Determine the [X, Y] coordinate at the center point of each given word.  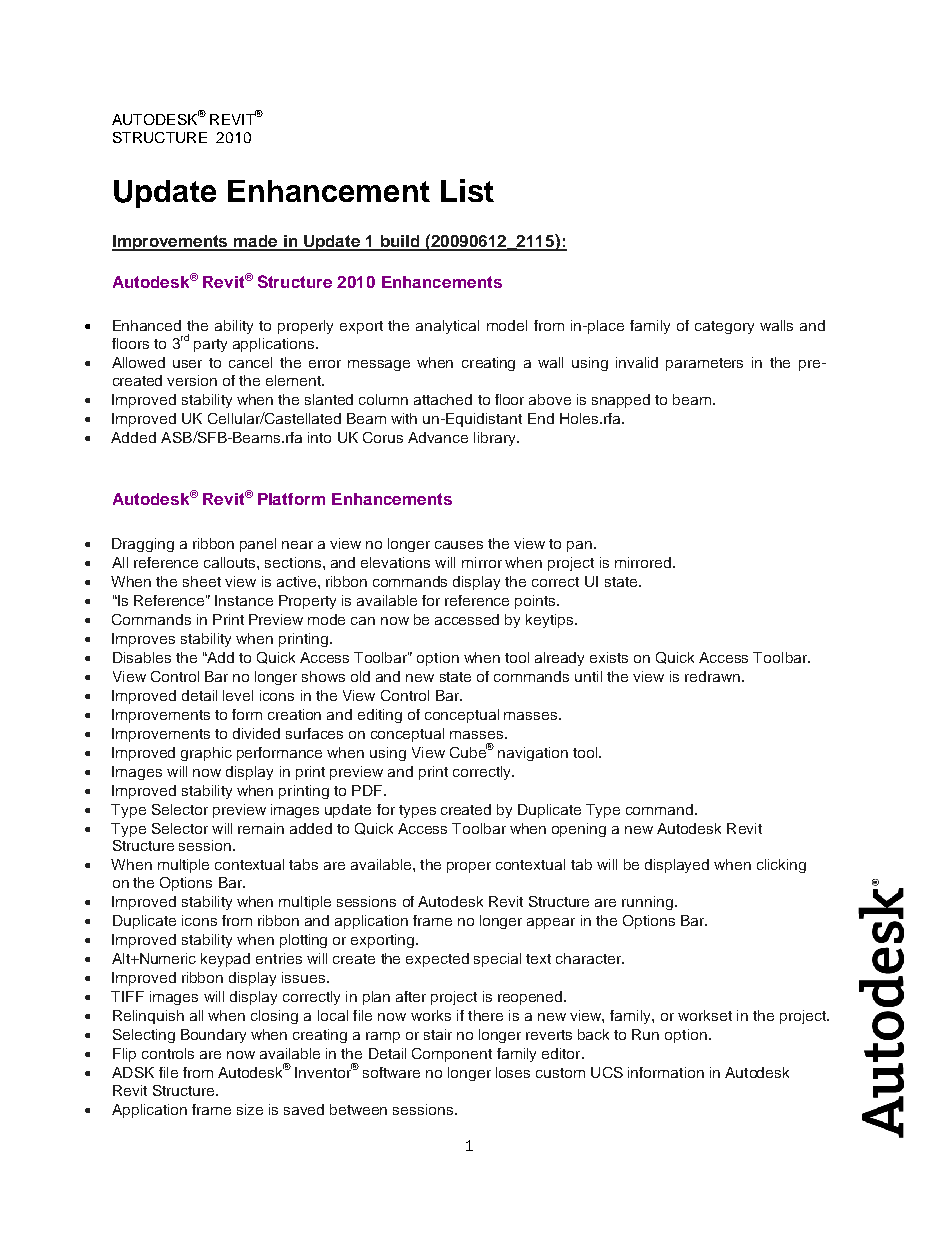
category [724, 327]
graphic [206, 754]
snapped [621, 401]
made [256, 242]
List [467, 190]
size [250, 1109]
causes [459, 545]
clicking [781, 866]
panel [258, 545]
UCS [607, 1072]
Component [452, 1055]
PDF [368, 790]
